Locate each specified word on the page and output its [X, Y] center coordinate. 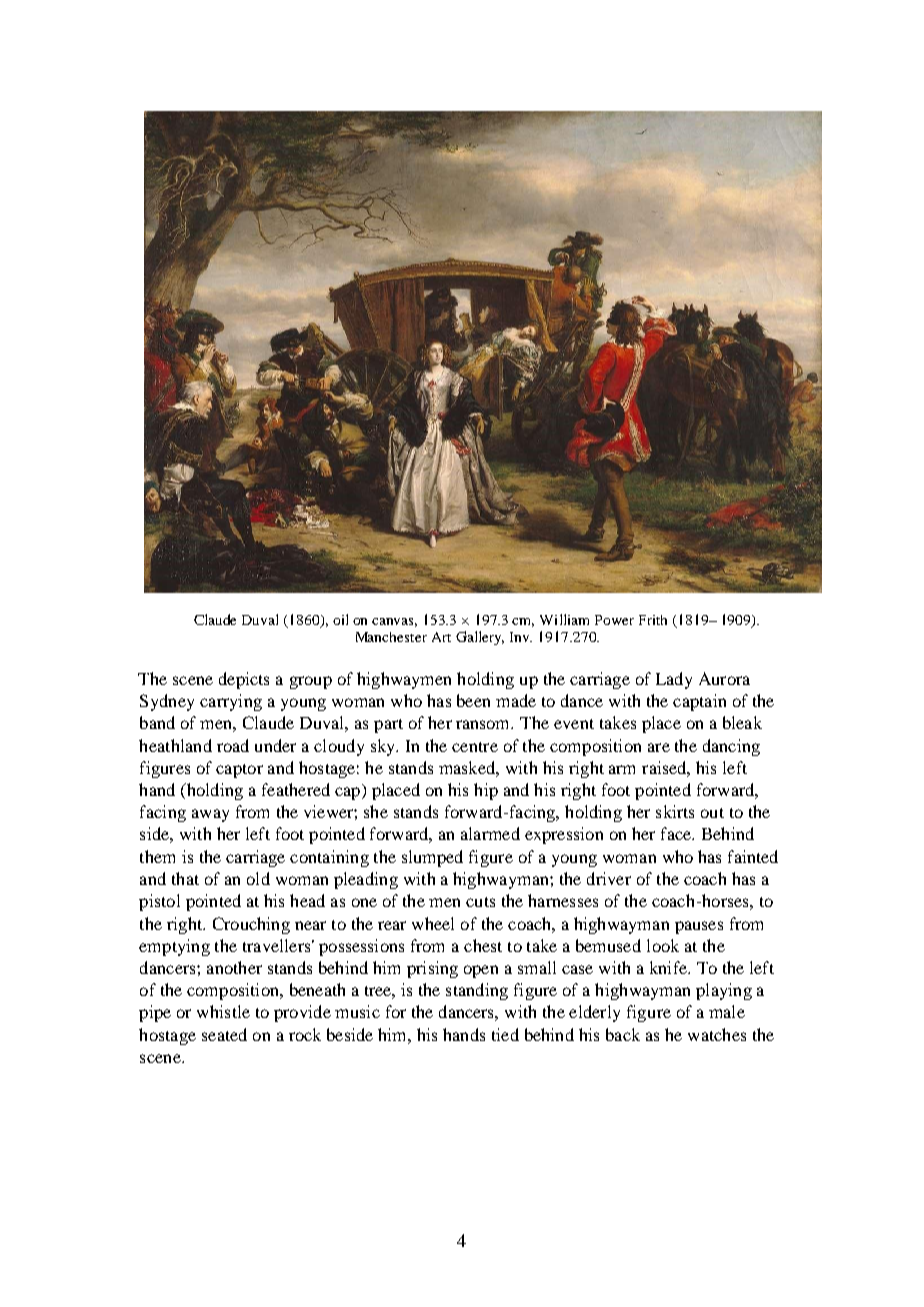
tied [505, 1034]
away [210, 815]
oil [340, 619]
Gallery [480, 638]
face [677, 833]
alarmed [490, 833]
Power [614, 620]
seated [224, 1034]
